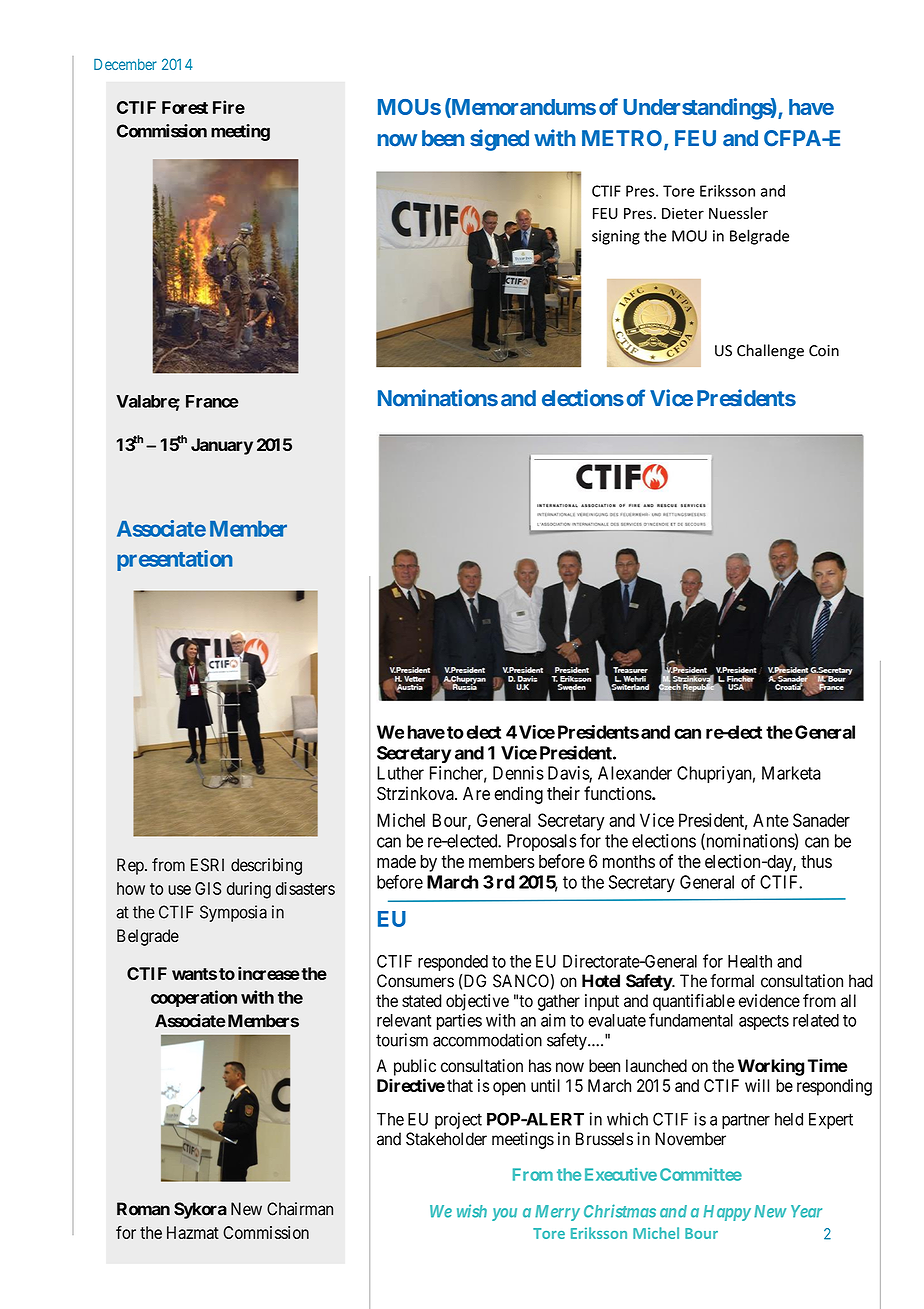 Image resolution: width=924 pixels, height=1309 pixels. I want to click on you, so click(504, 1214).
